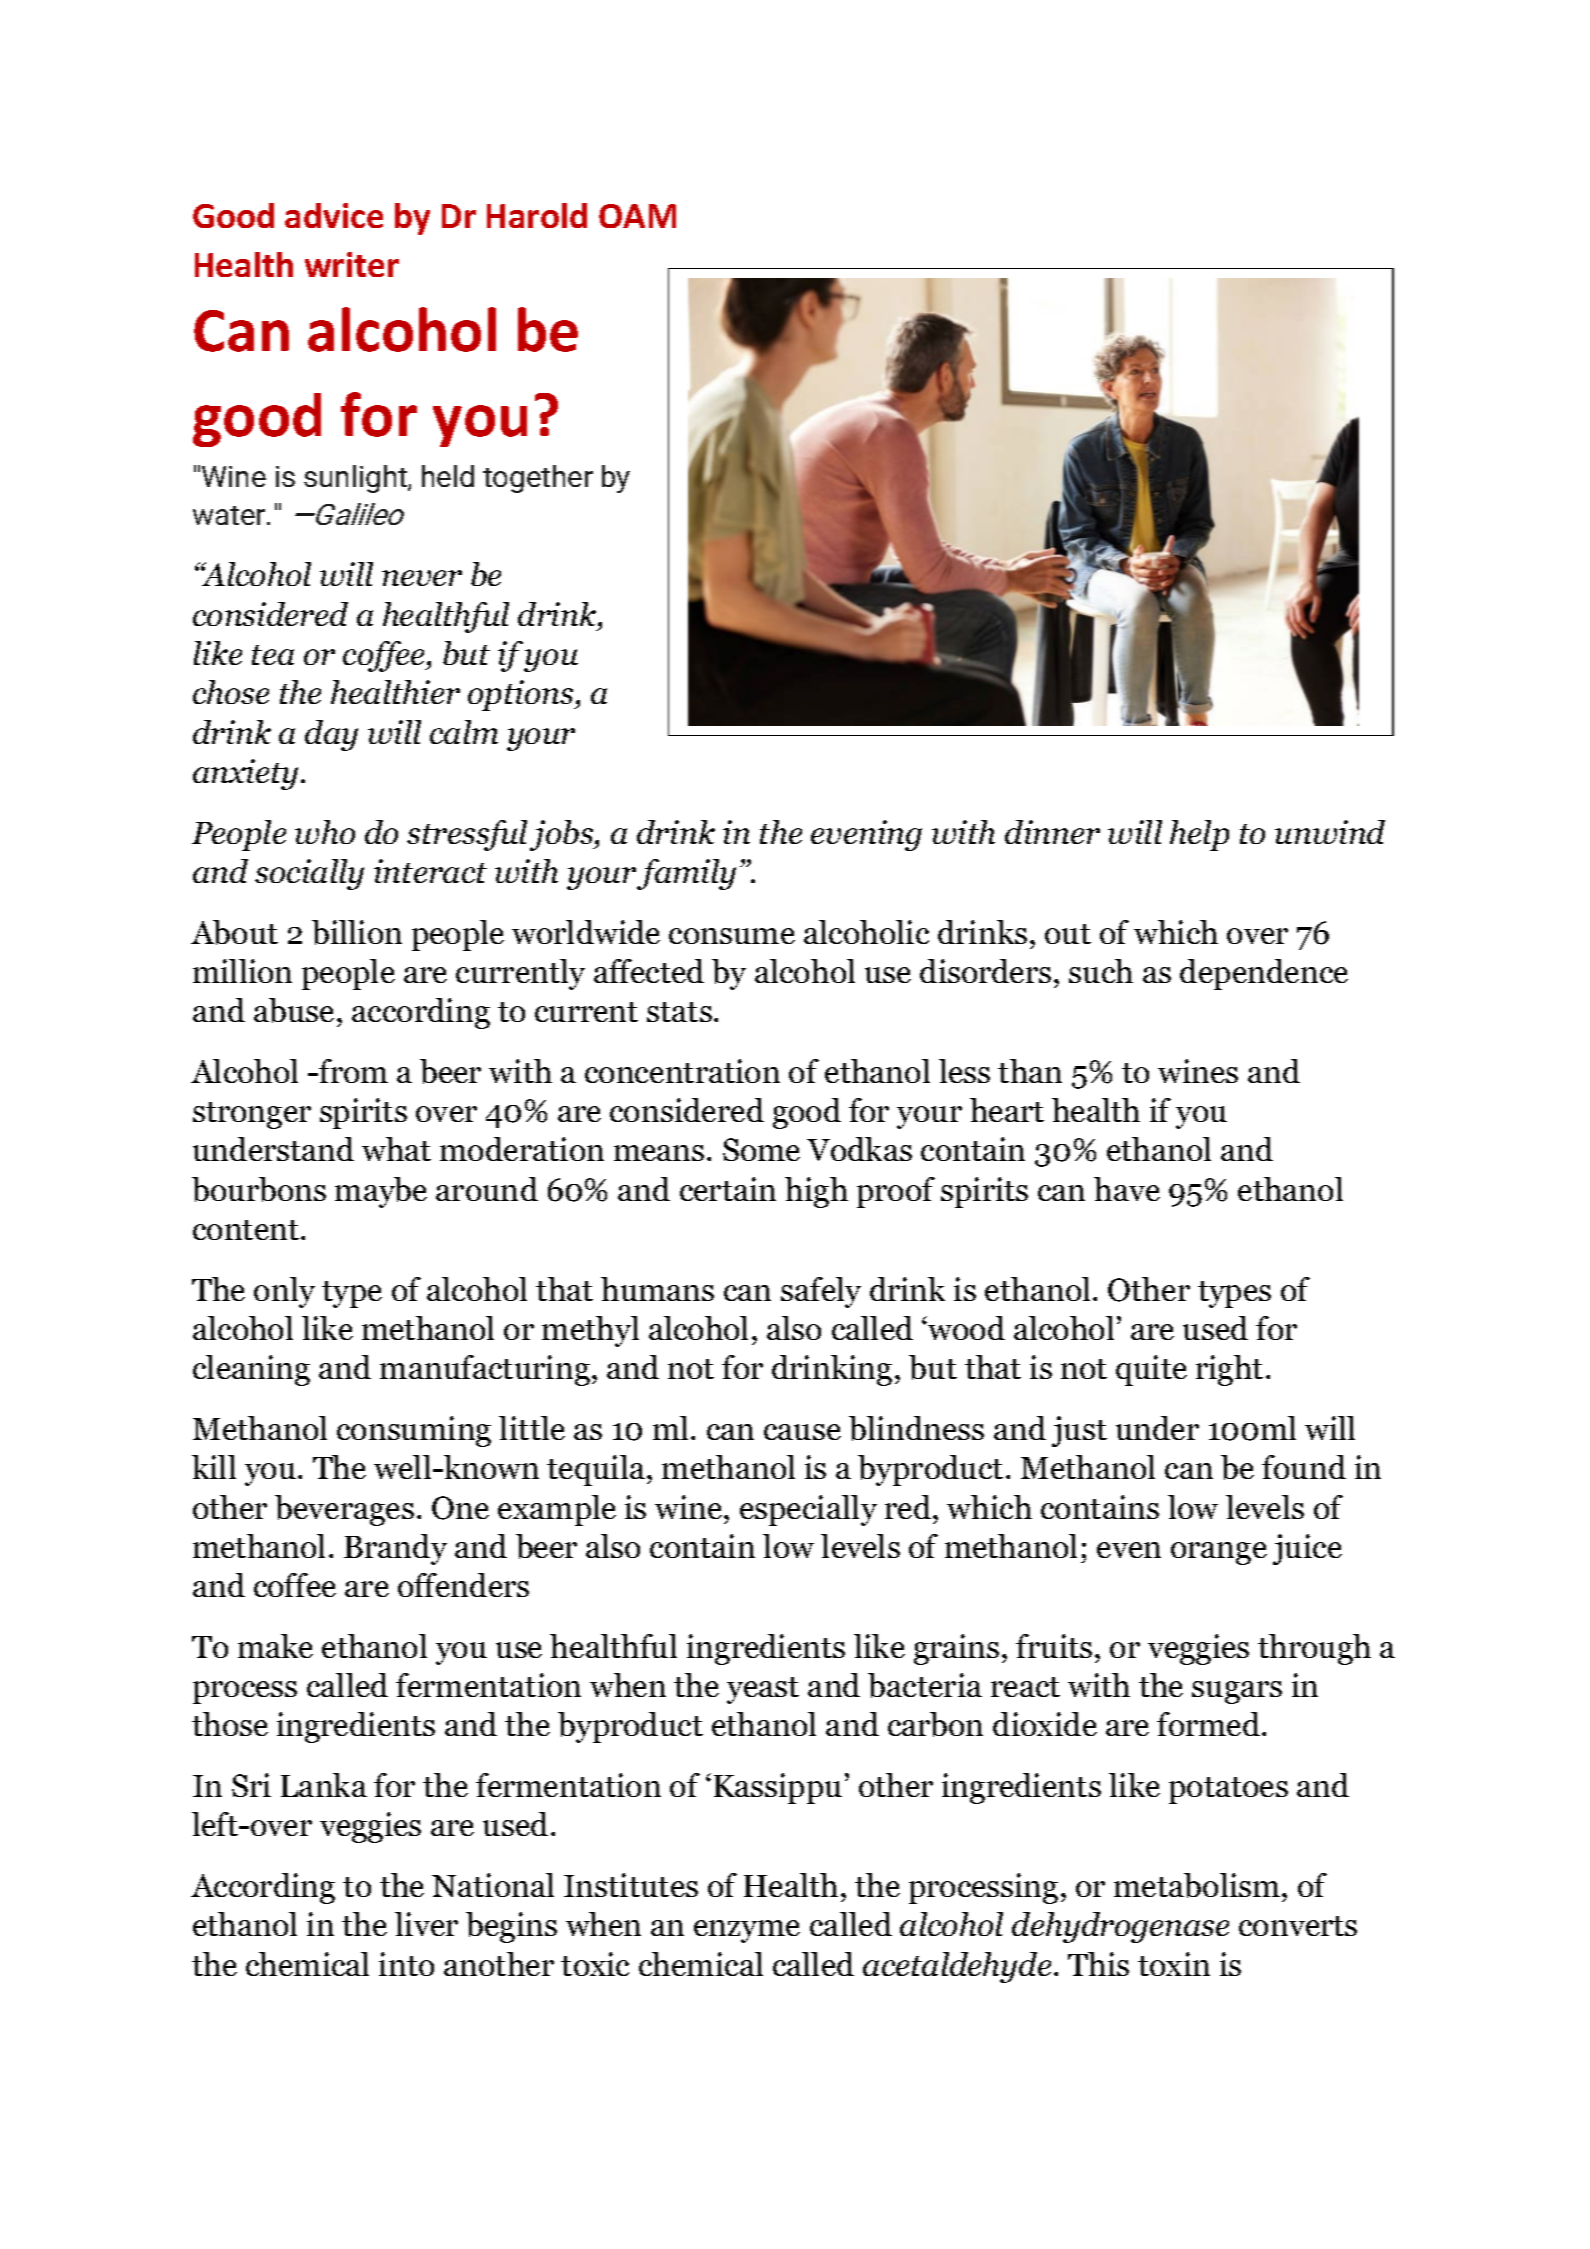  Describe the element at coordinates (352, 264) in the screenshot. I see `writer` at that location.
